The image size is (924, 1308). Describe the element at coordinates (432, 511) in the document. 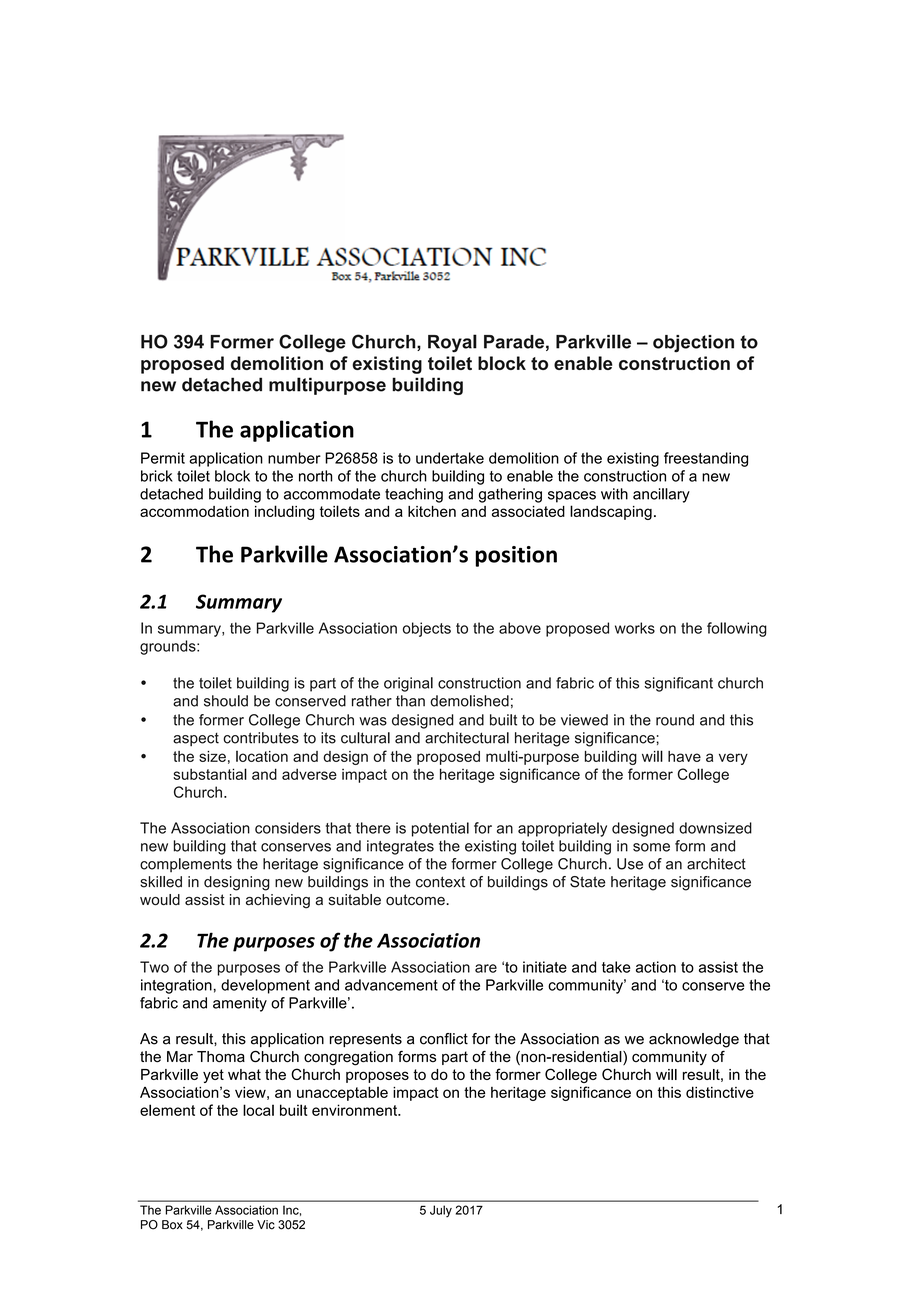

I see `kitchen` at that location.
